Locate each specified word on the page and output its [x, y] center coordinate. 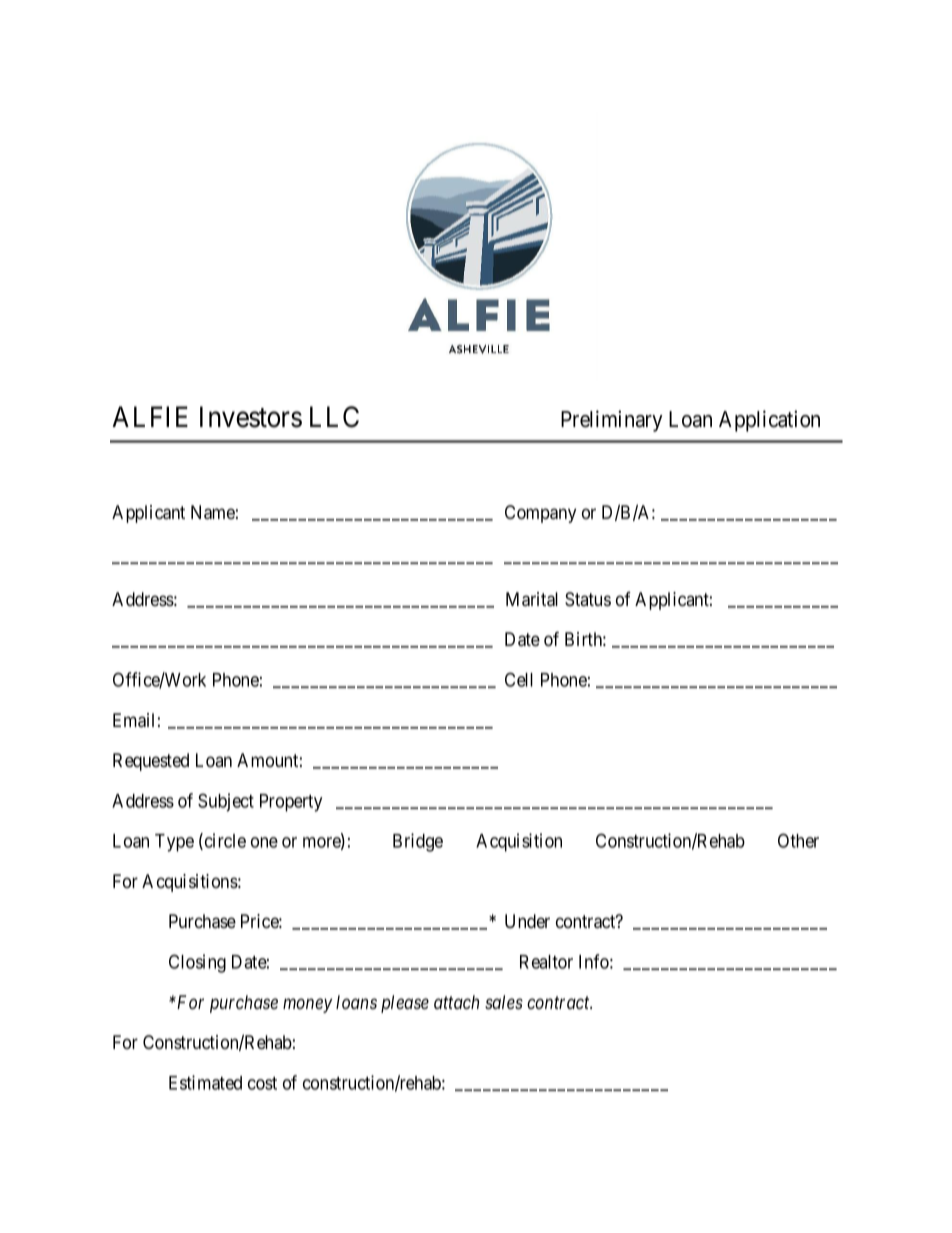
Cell [519, 679]
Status [588, 599]
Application [769, 421]
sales [504, 1002]
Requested [151, 762]
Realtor [546, 962]
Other [798, 840]
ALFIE [150, 416]
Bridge [418, 842]
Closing [197, 963]
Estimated [205, 1082]
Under [527, 921]
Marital [532, 599]
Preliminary [612, 421]
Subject [226, 802]
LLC [334, 417]
